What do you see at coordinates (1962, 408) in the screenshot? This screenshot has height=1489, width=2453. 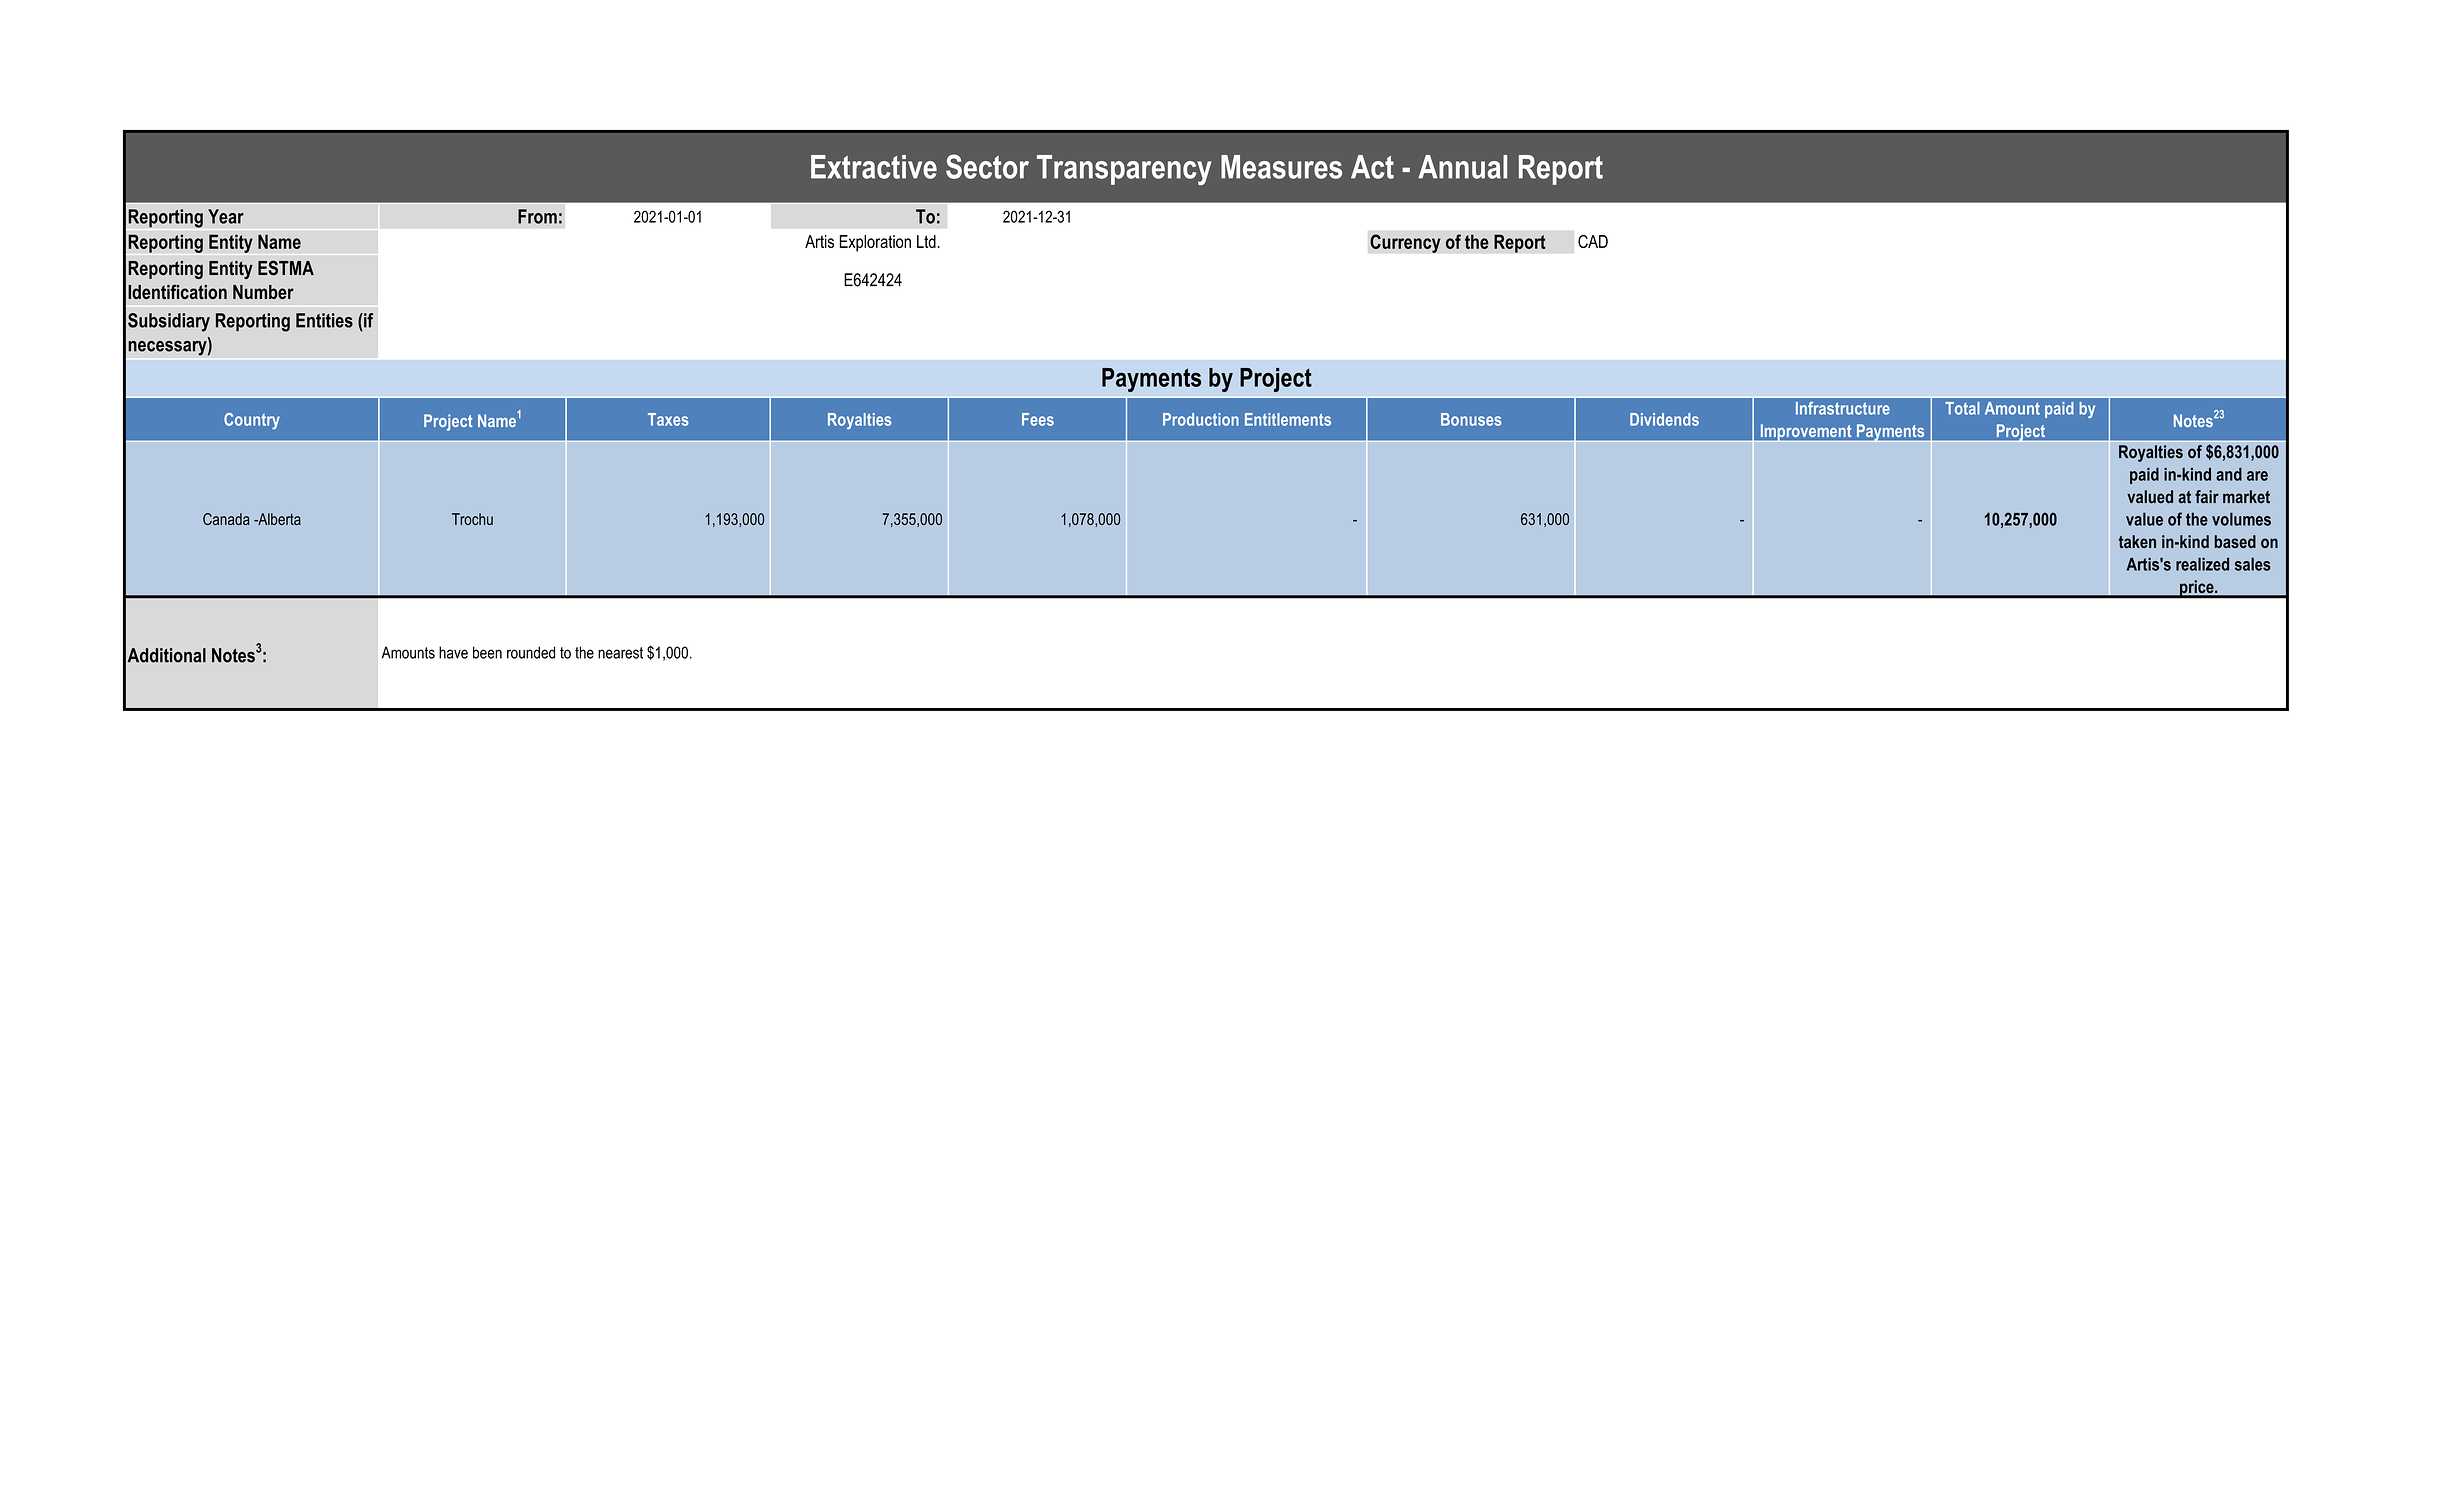 I see `Total` at bounding box center [1962, 408].
